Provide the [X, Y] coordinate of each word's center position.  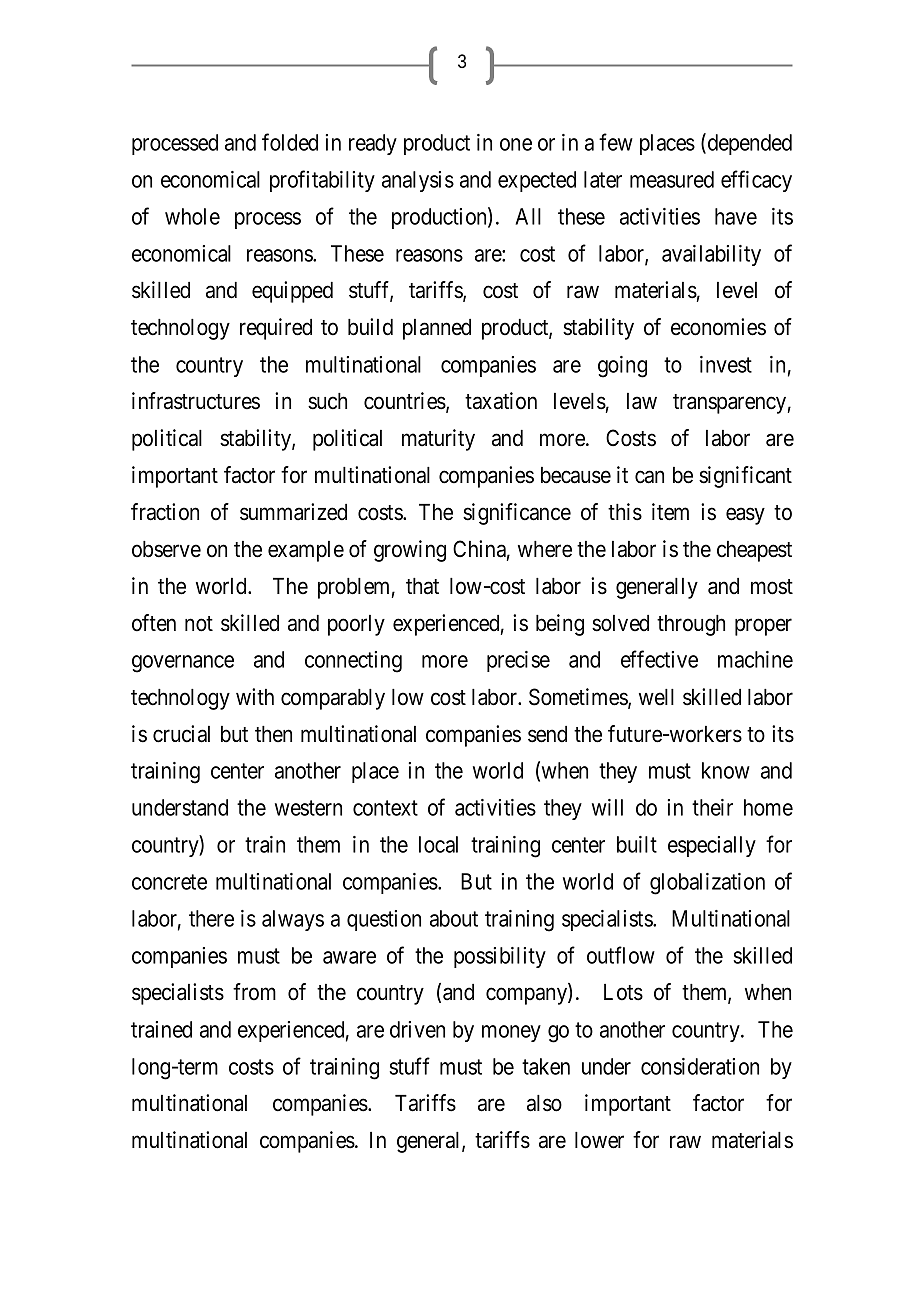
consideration [700, 1066]
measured [672, 179]
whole [192, 216]
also [544, 1103]
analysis [418, 181]
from [254, 992]
